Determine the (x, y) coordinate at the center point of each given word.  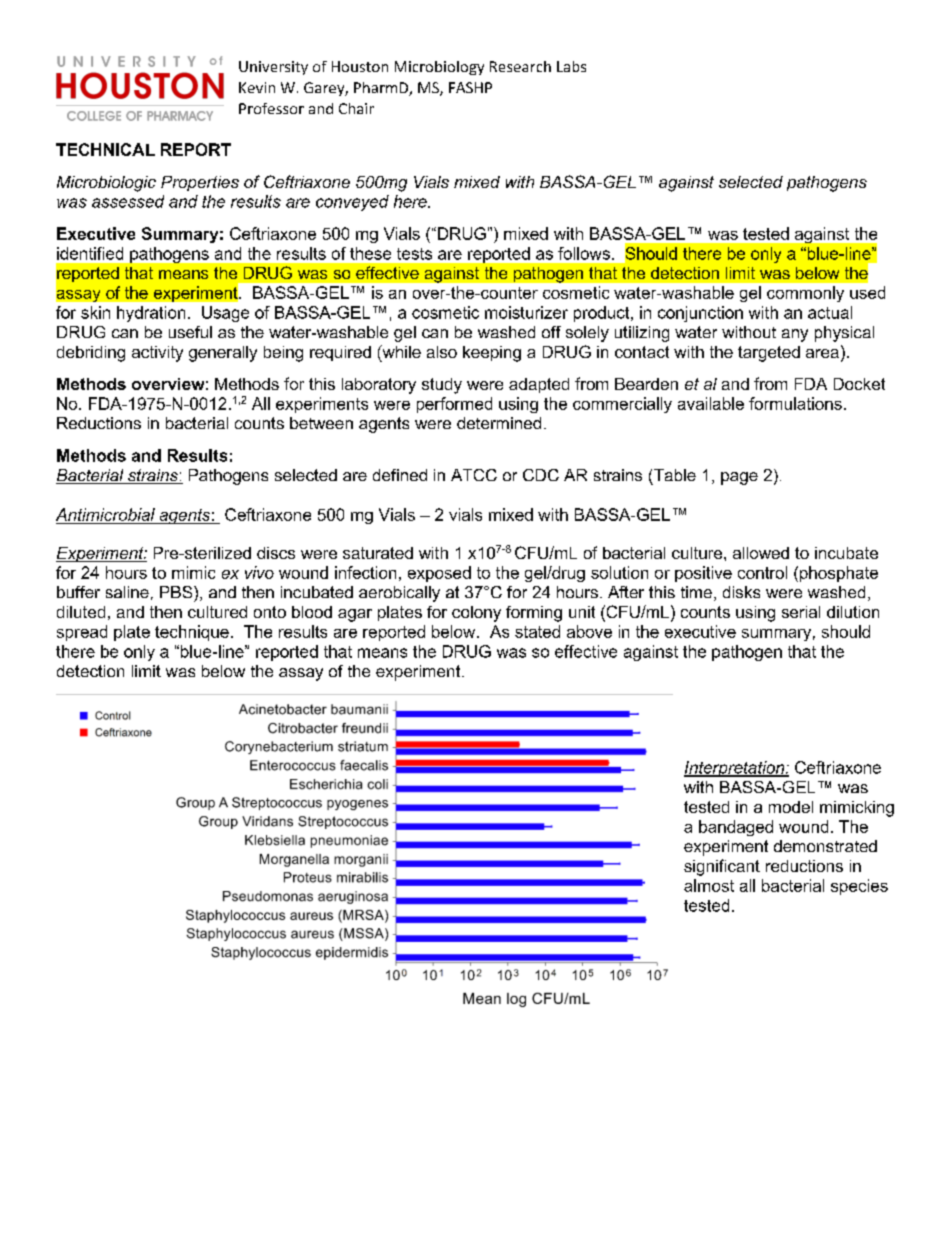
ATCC (474, 475)
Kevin (257, 87)
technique (192, 633)
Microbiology (439, 68)
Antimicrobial (105, 514)
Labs (571, 66)
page (739, 478)
